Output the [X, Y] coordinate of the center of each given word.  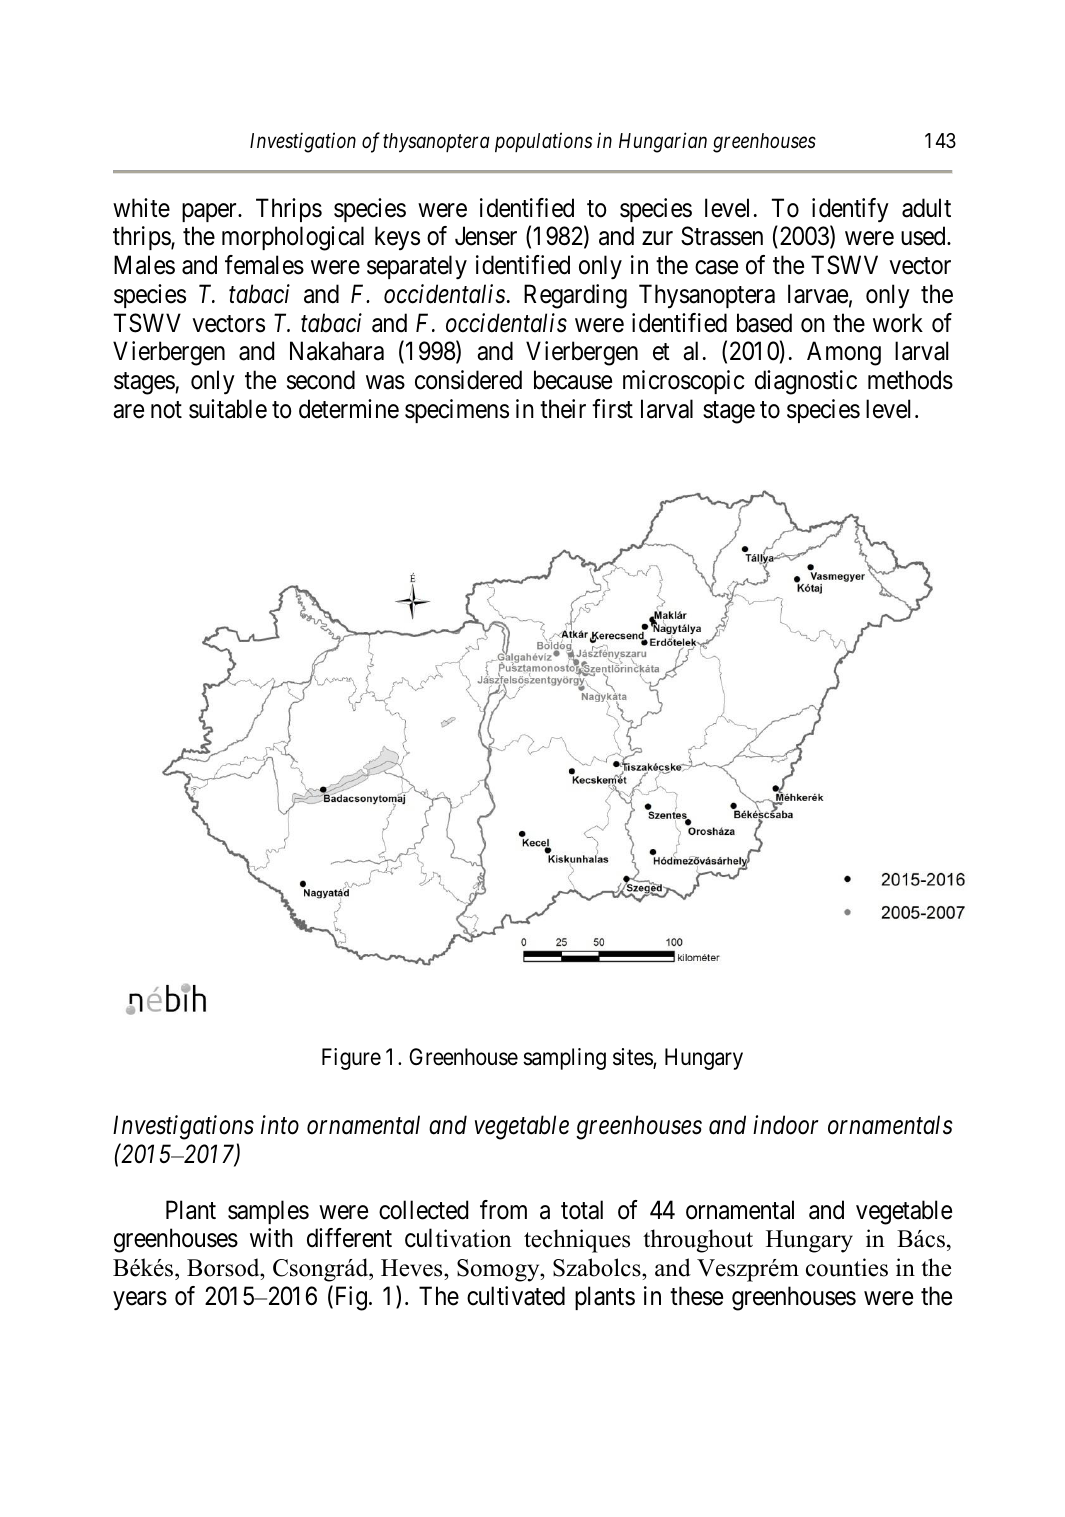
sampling [564, 1059]
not [166, 410]
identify [850, 210]
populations [543, 142]
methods [910, 380]
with [271, 1237]
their [563, 409]
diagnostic [806, 382]
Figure [351, 1059]
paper [210, 212]
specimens [457, 411]
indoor [786, 1125]
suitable [228, 409]
